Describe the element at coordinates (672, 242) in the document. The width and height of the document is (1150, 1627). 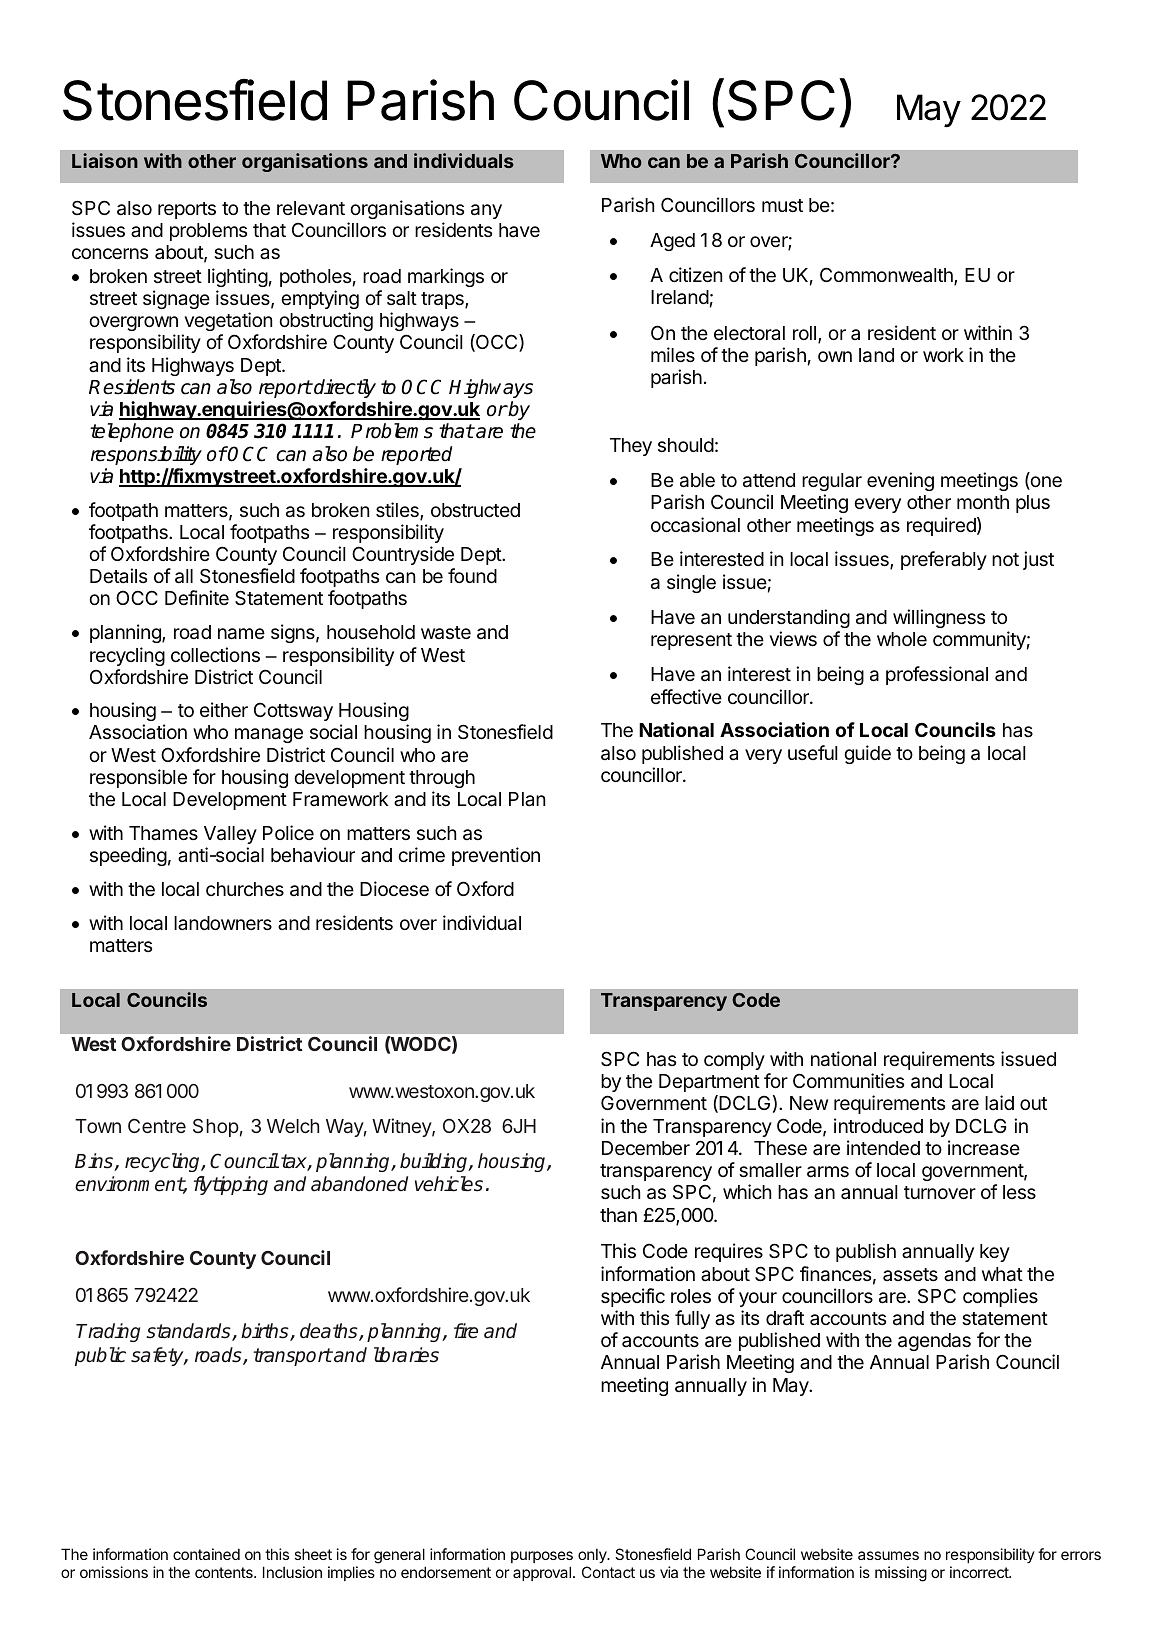
I see `Aged` at that location.
